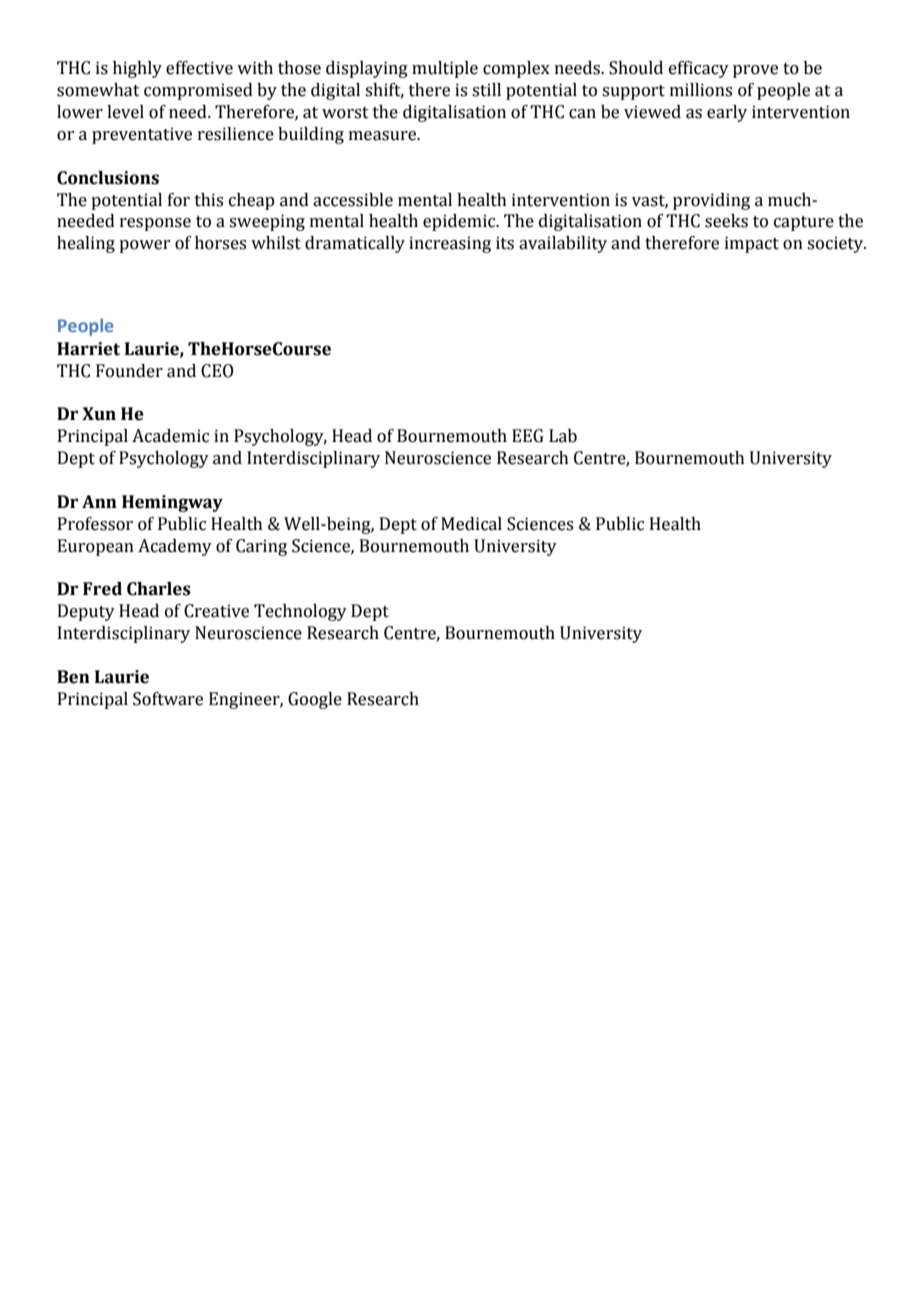  Describe the element at coordinates (755, 71) in the image. I see `prove` at that location.
